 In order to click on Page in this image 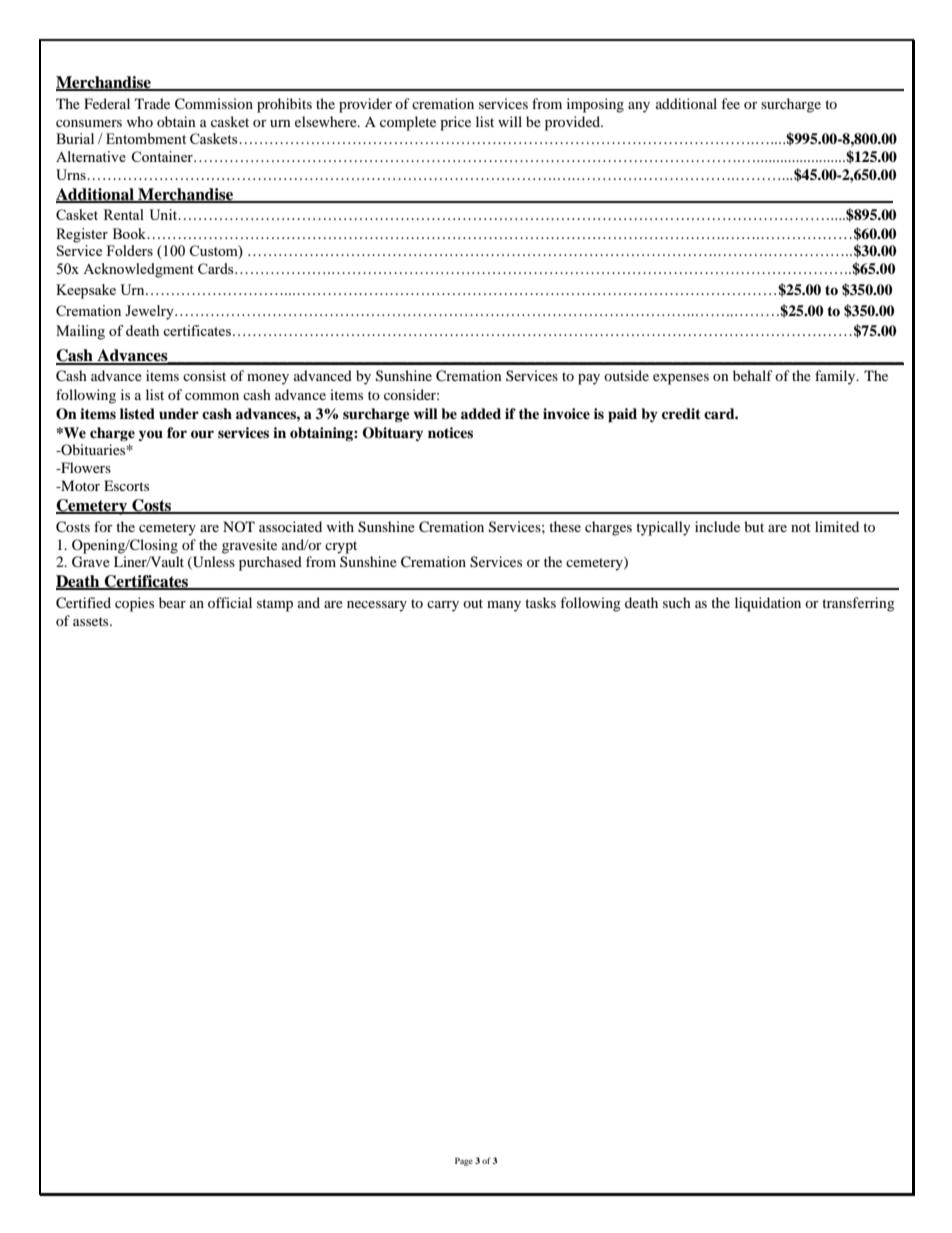, I will do `click(464, 1161)`.
